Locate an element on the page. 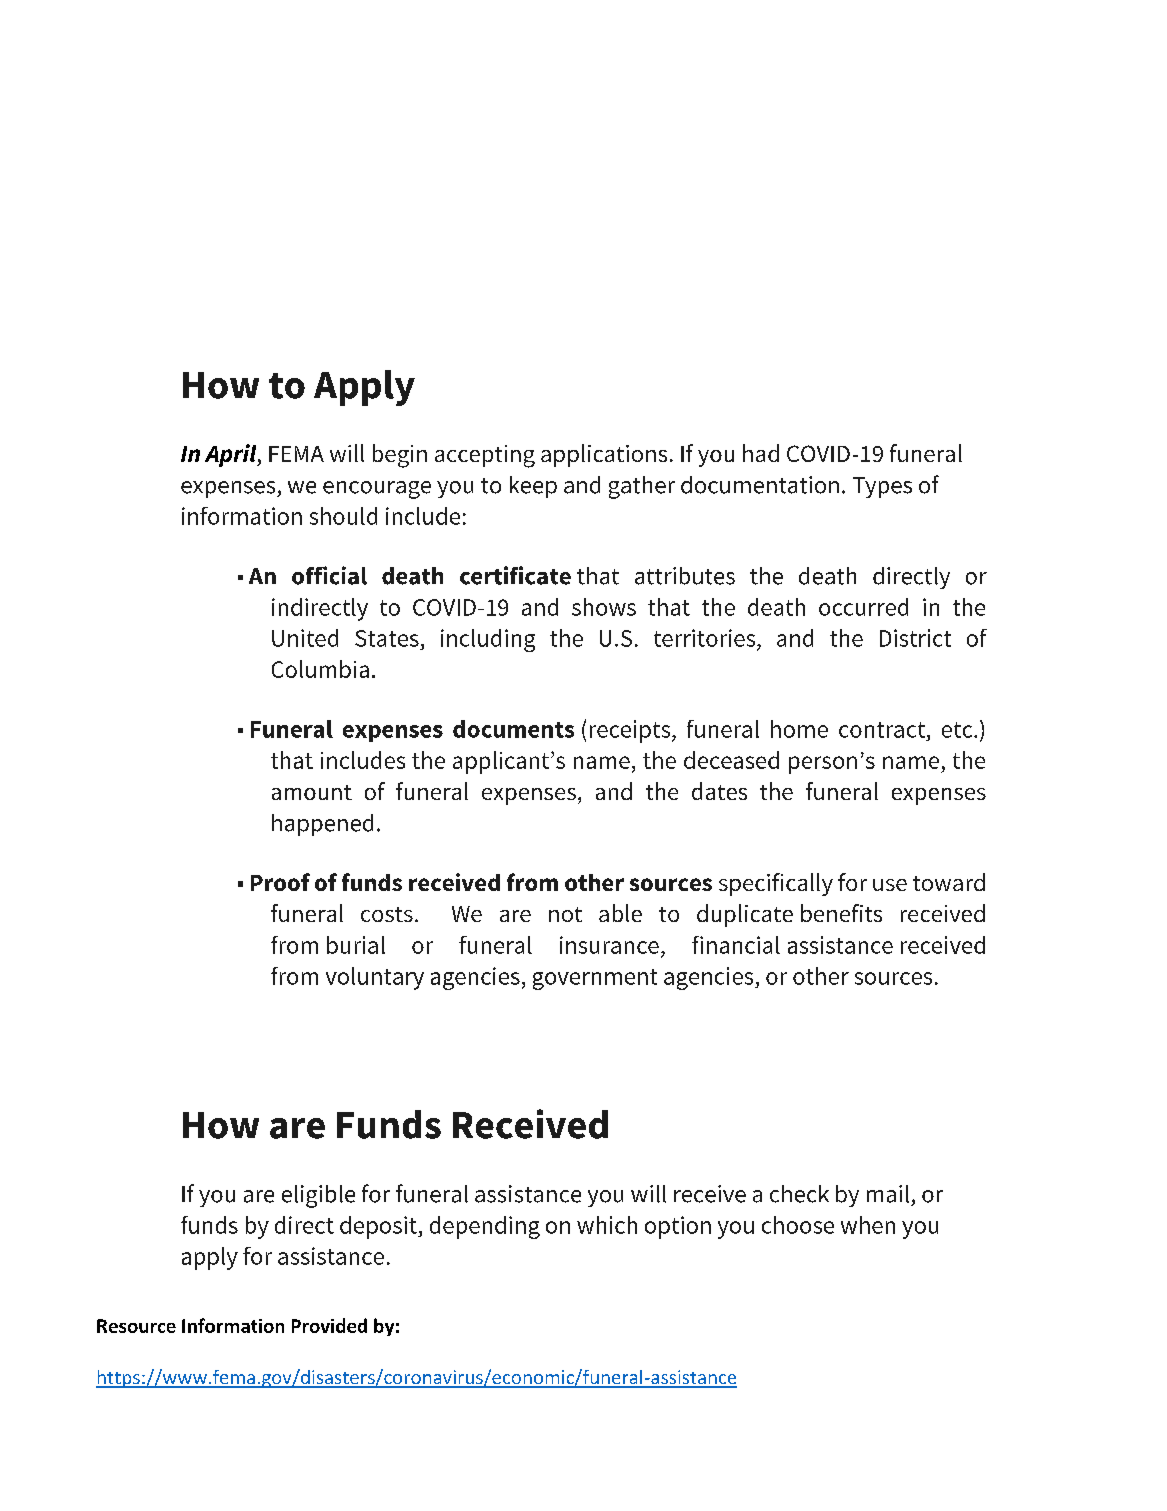 Image resolution: width=1167 pixels, height=1511 pixels. documents is located at coordinates (513, 729).
